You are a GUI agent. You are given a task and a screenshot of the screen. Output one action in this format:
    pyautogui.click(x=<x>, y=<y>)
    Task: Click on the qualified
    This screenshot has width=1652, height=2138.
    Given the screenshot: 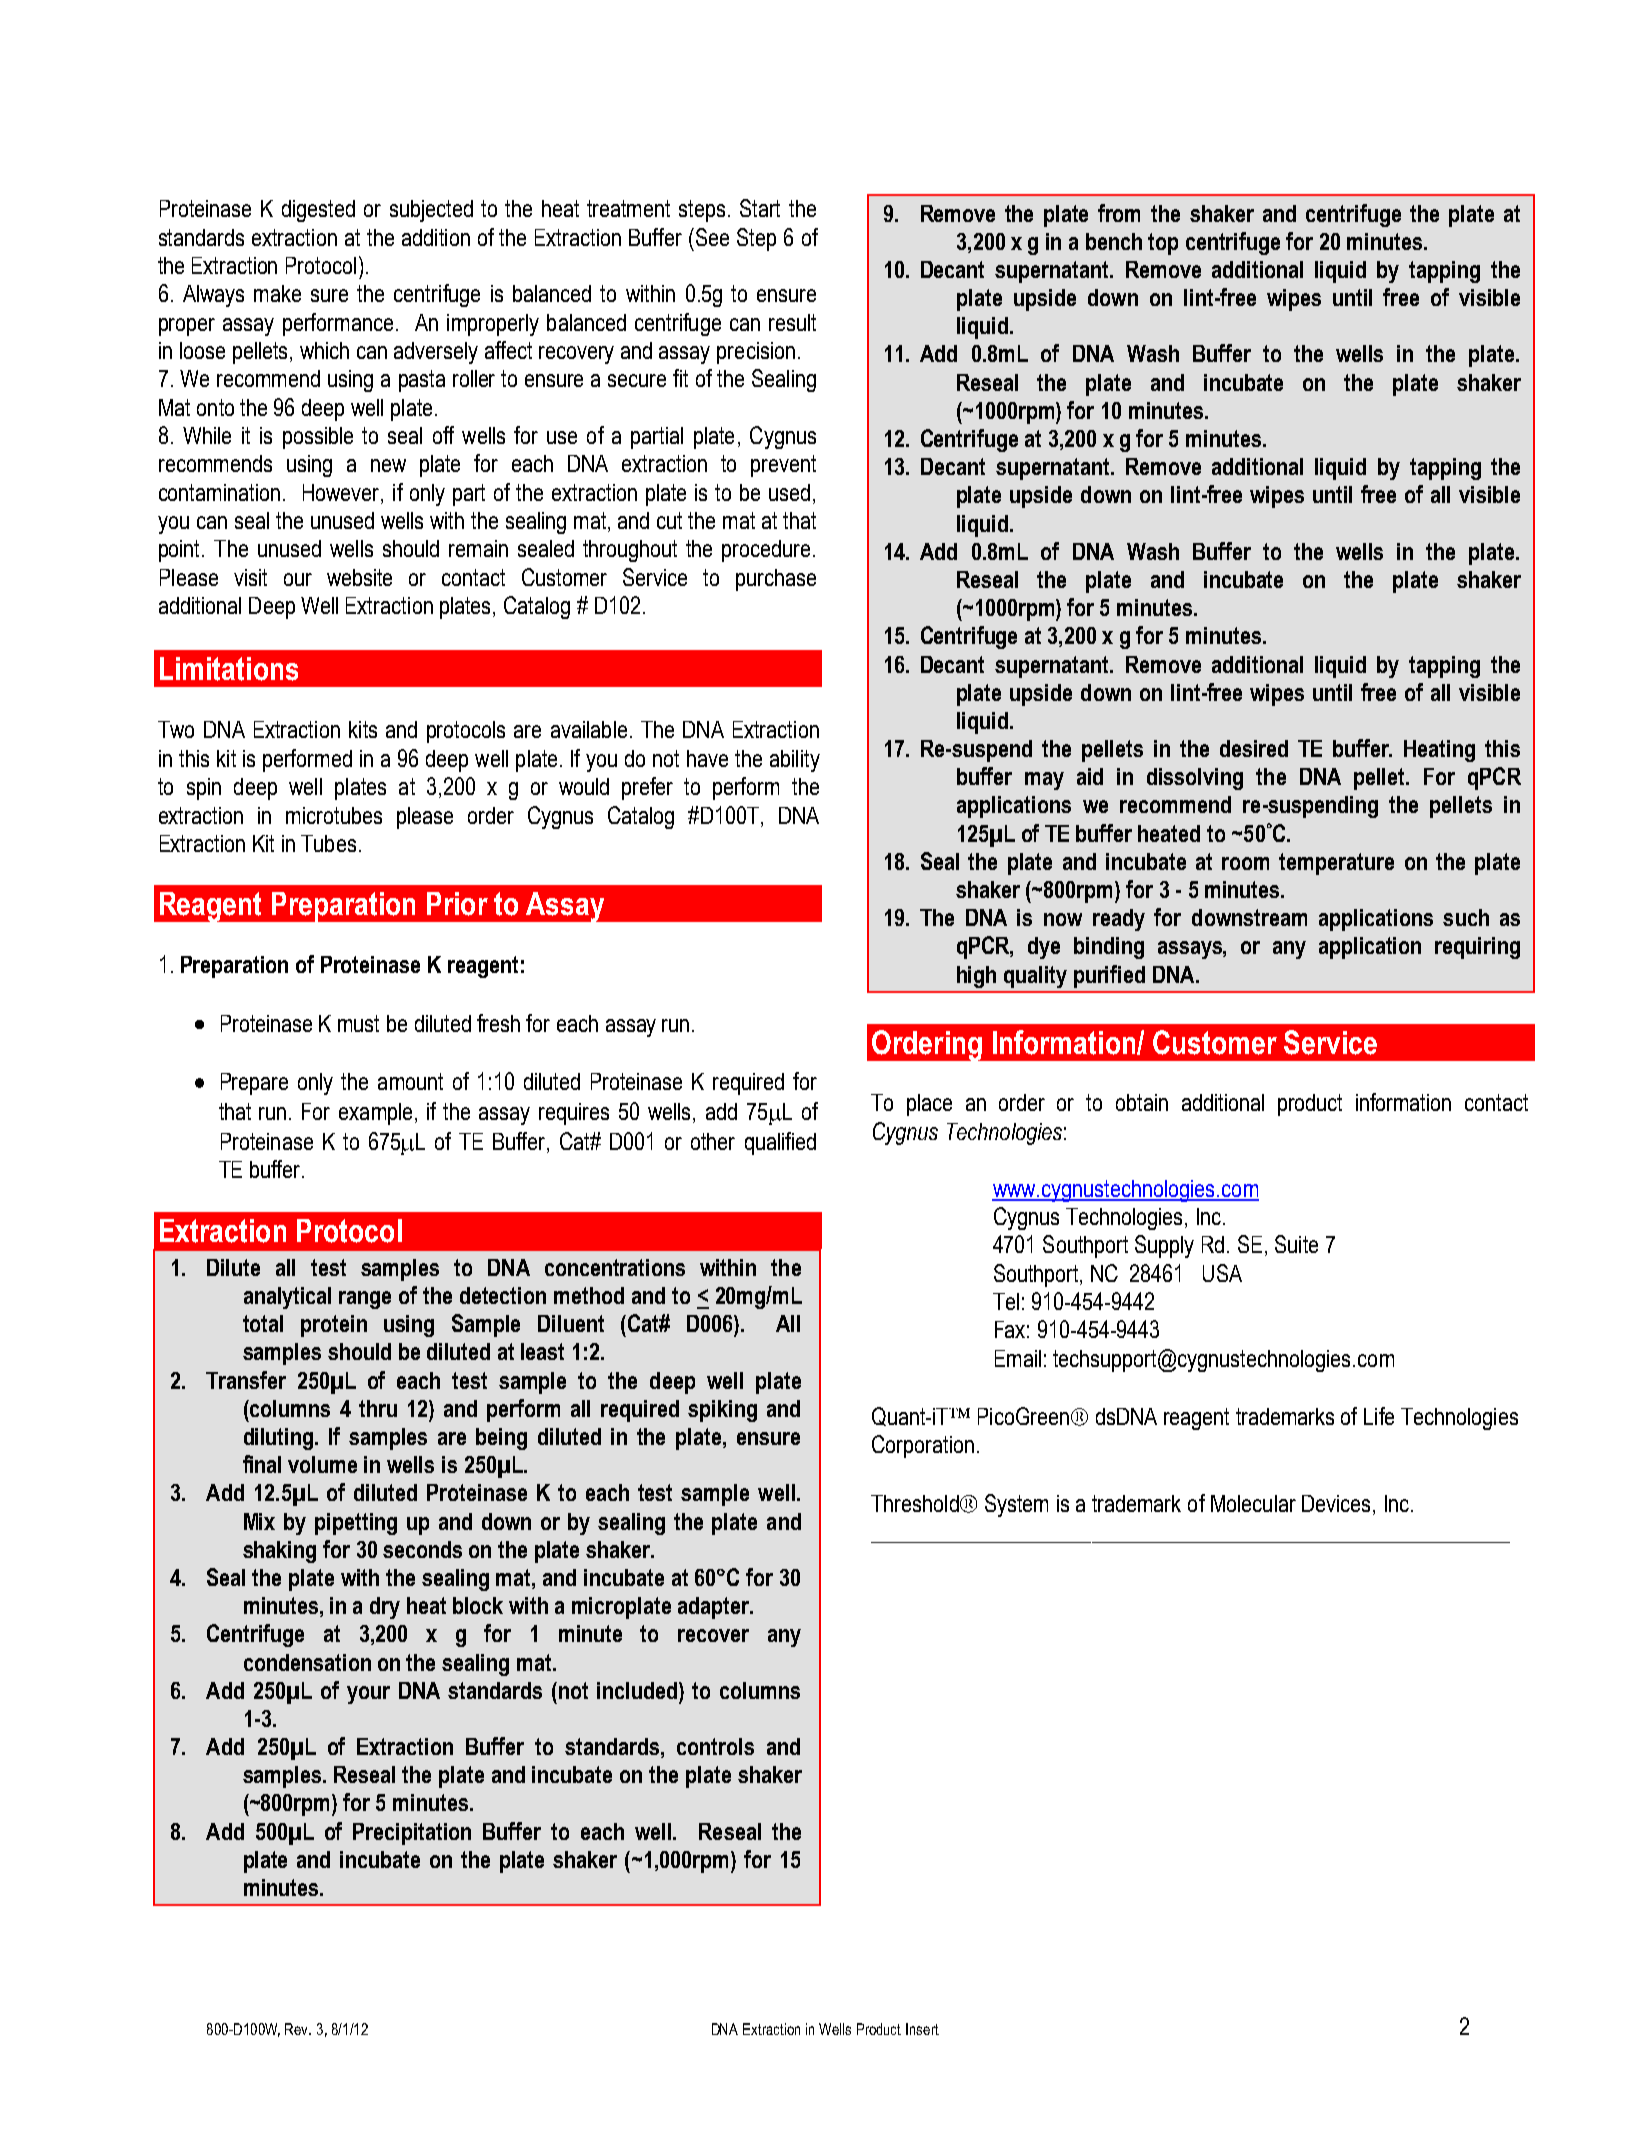 What is the action you would take?
    pyautogui.click(x=780, y=1143)
